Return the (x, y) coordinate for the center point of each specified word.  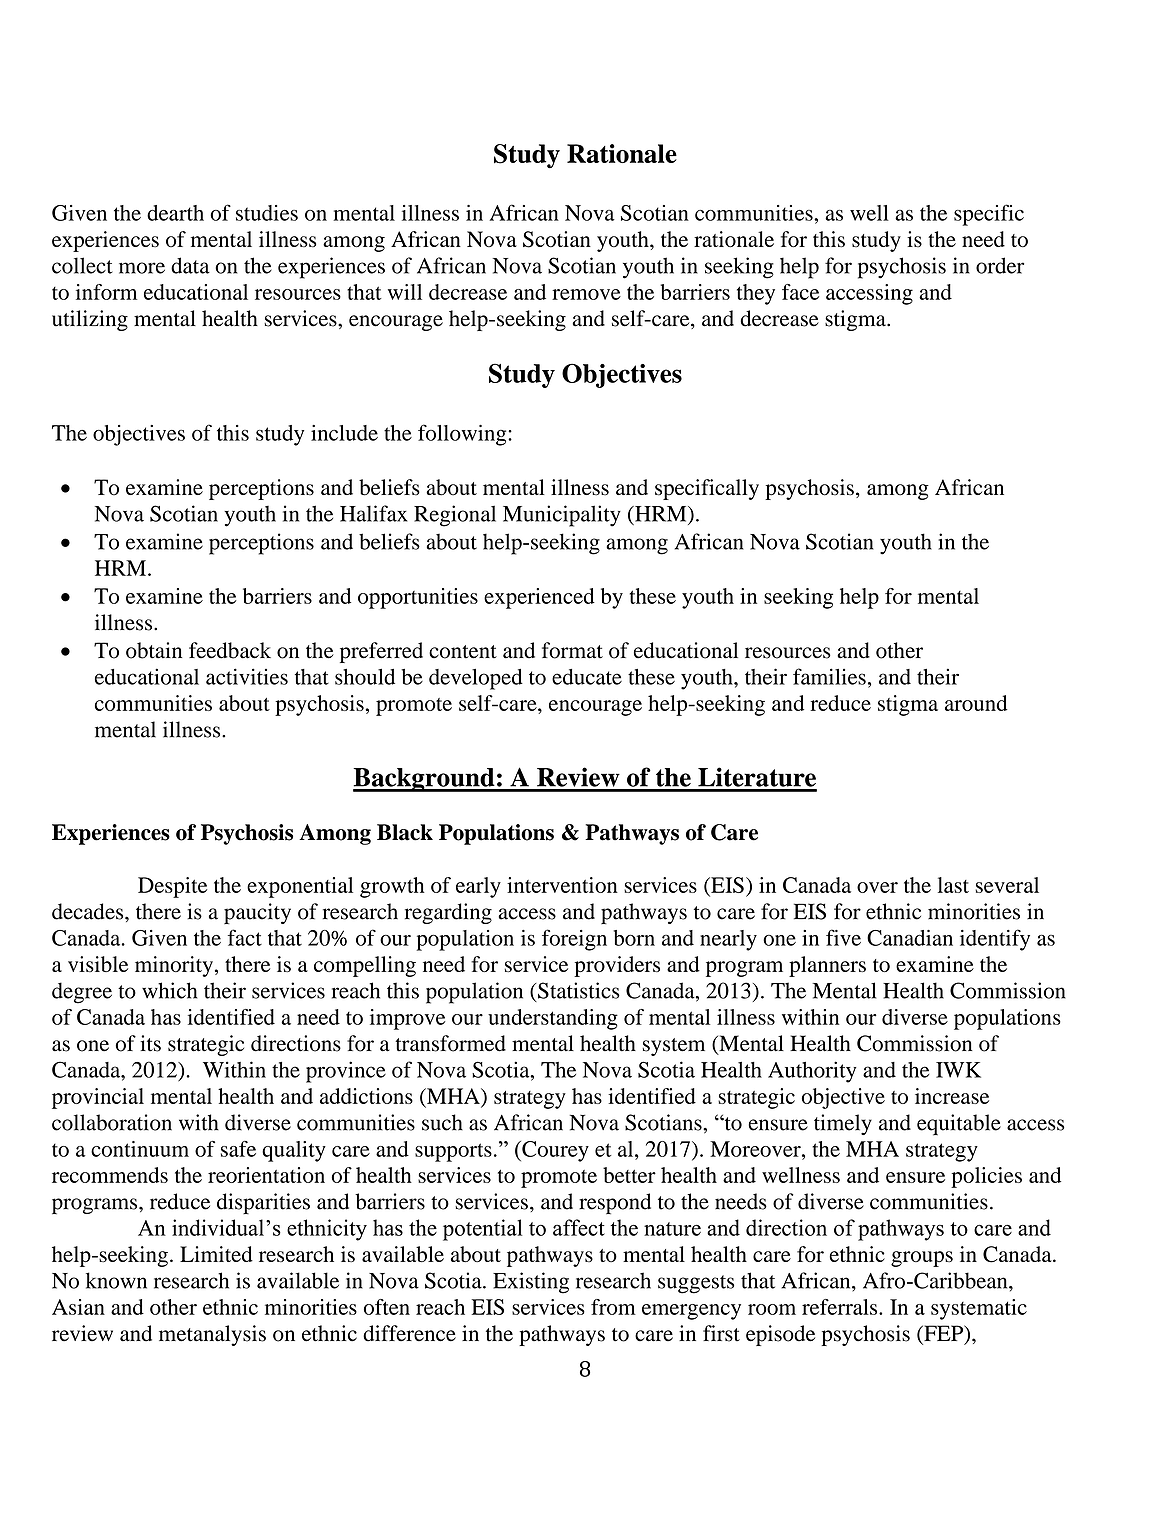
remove (586, 294)
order (1000, 265)
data (190, 265)
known (116, 1280)
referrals (841, 1307)
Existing (531, 1283)
